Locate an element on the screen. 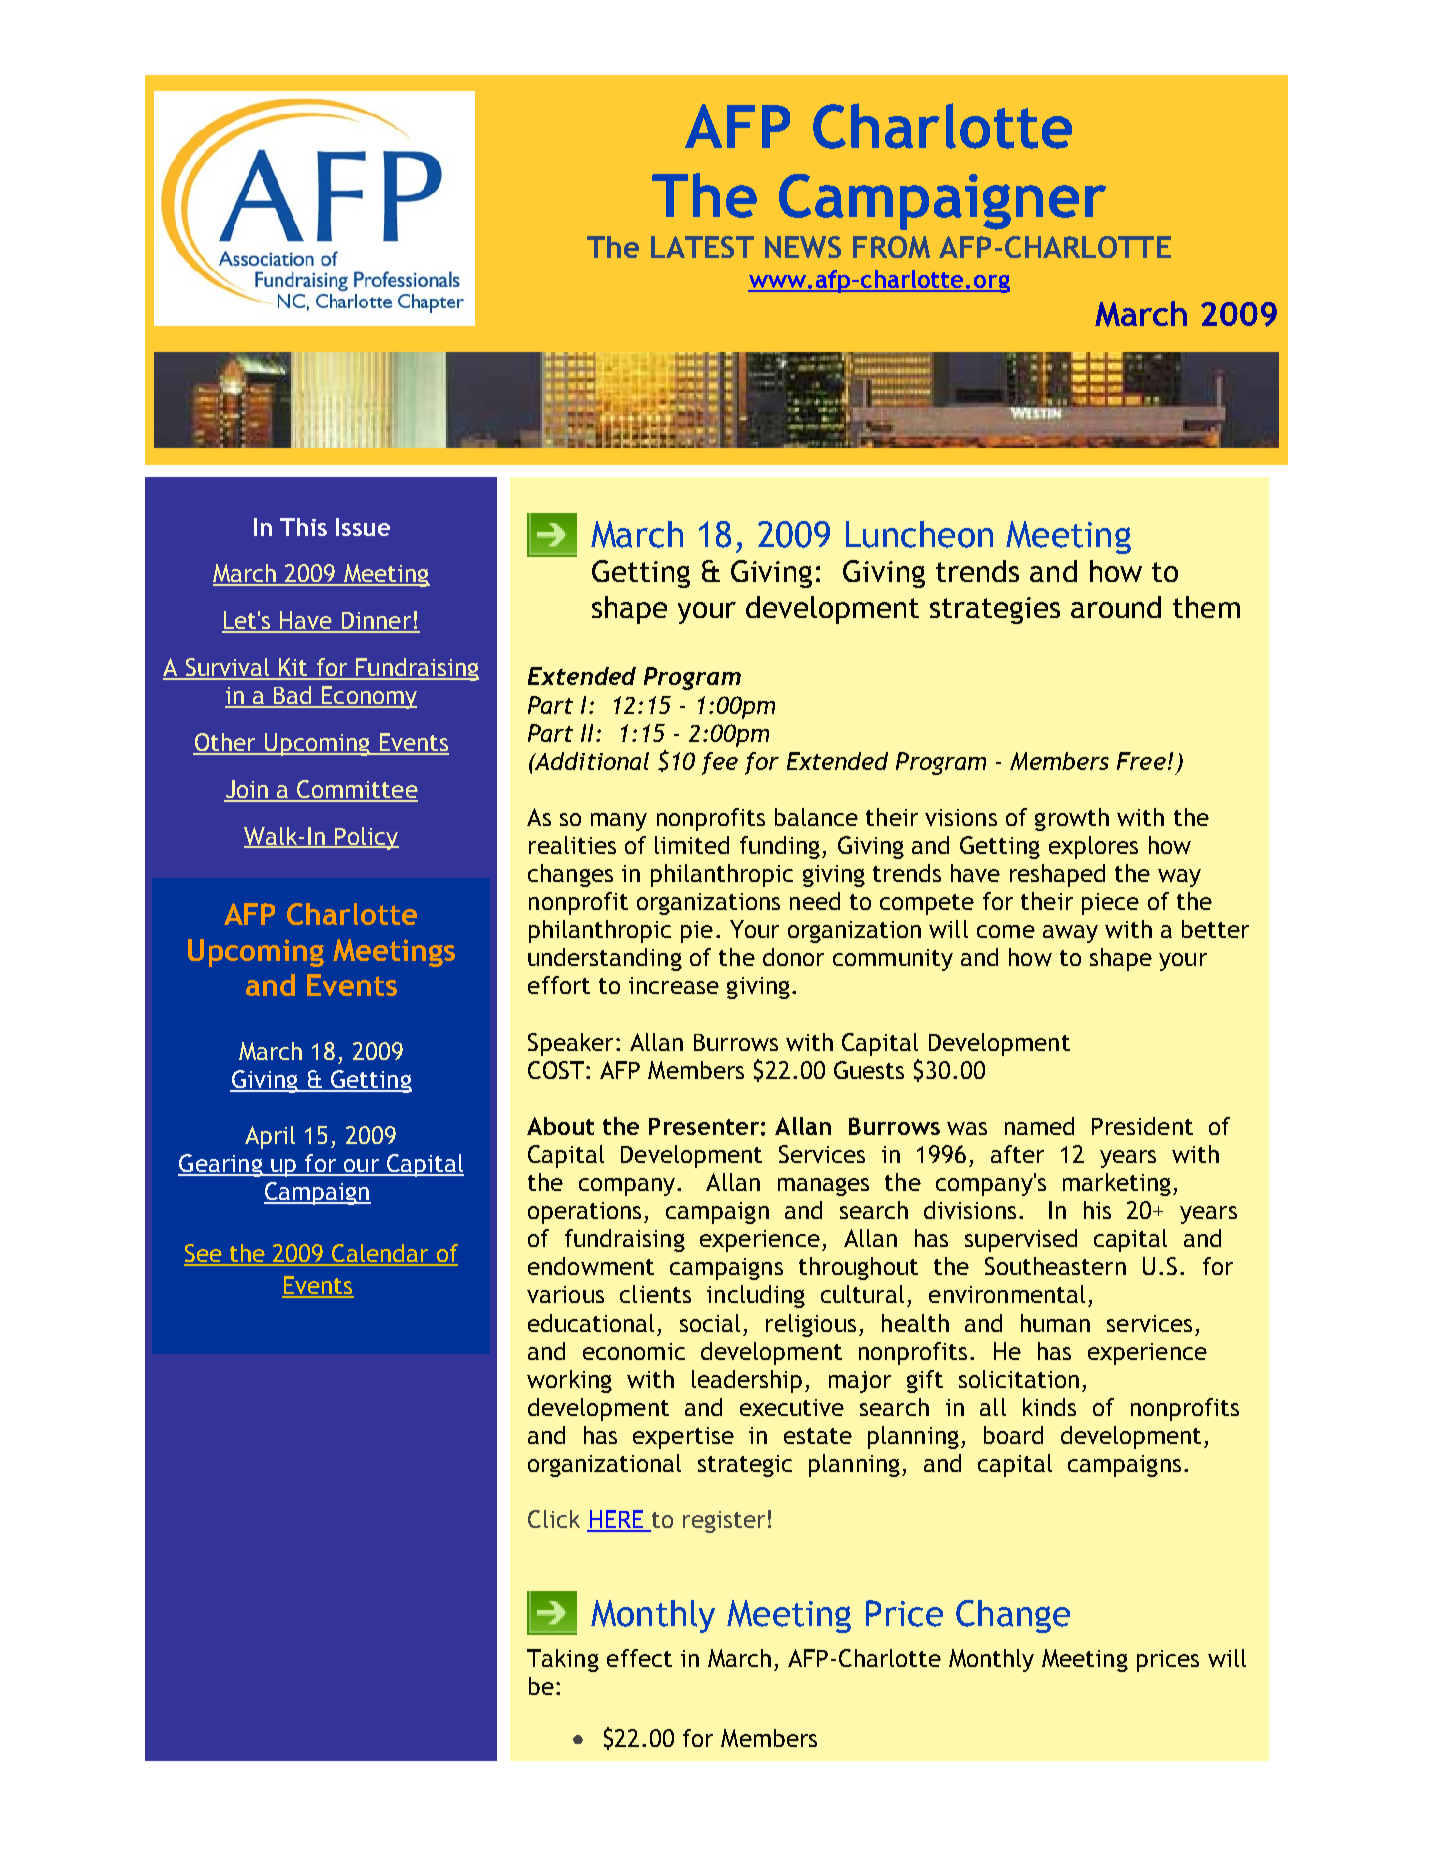 Image resolution: width=1433 pixels, height=1854 pixels. This is located at coordinates (303, 527).
